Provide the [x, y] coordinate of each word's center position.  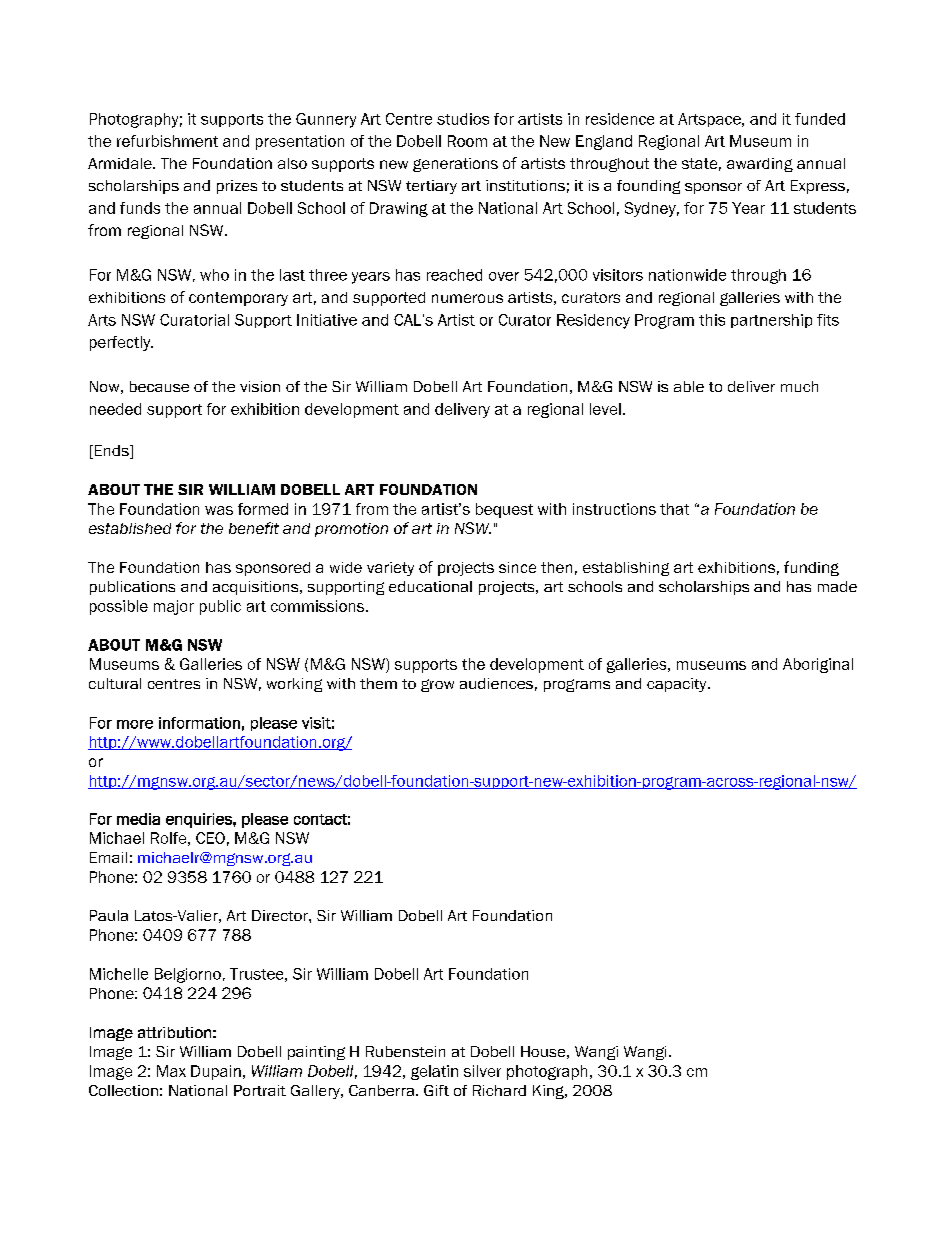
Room [467, 141]
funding [811, 568]
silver [482, 1071]
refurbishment [167, 141]
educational [430, 586]
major [174, 607]
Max [171, 1071]
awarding [760, 165]
